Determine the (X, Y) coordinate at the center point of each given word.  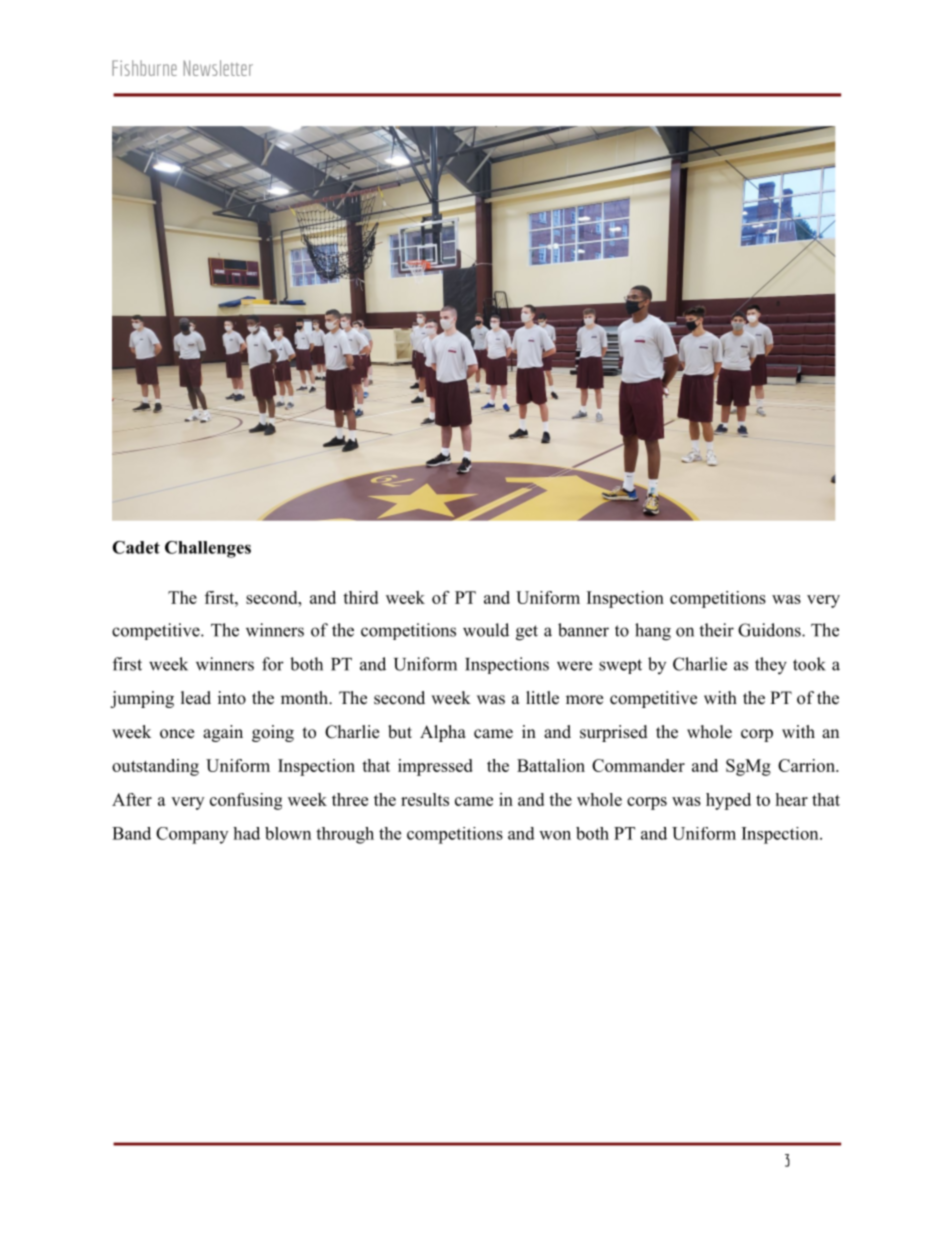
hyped (728, 801)
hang (653, 632)
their (716, 630)
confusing (246, 801)
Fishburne (144, 68)
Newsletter (218, 68)
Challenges (208, 549)
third (360, 597)
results (425, 799)
